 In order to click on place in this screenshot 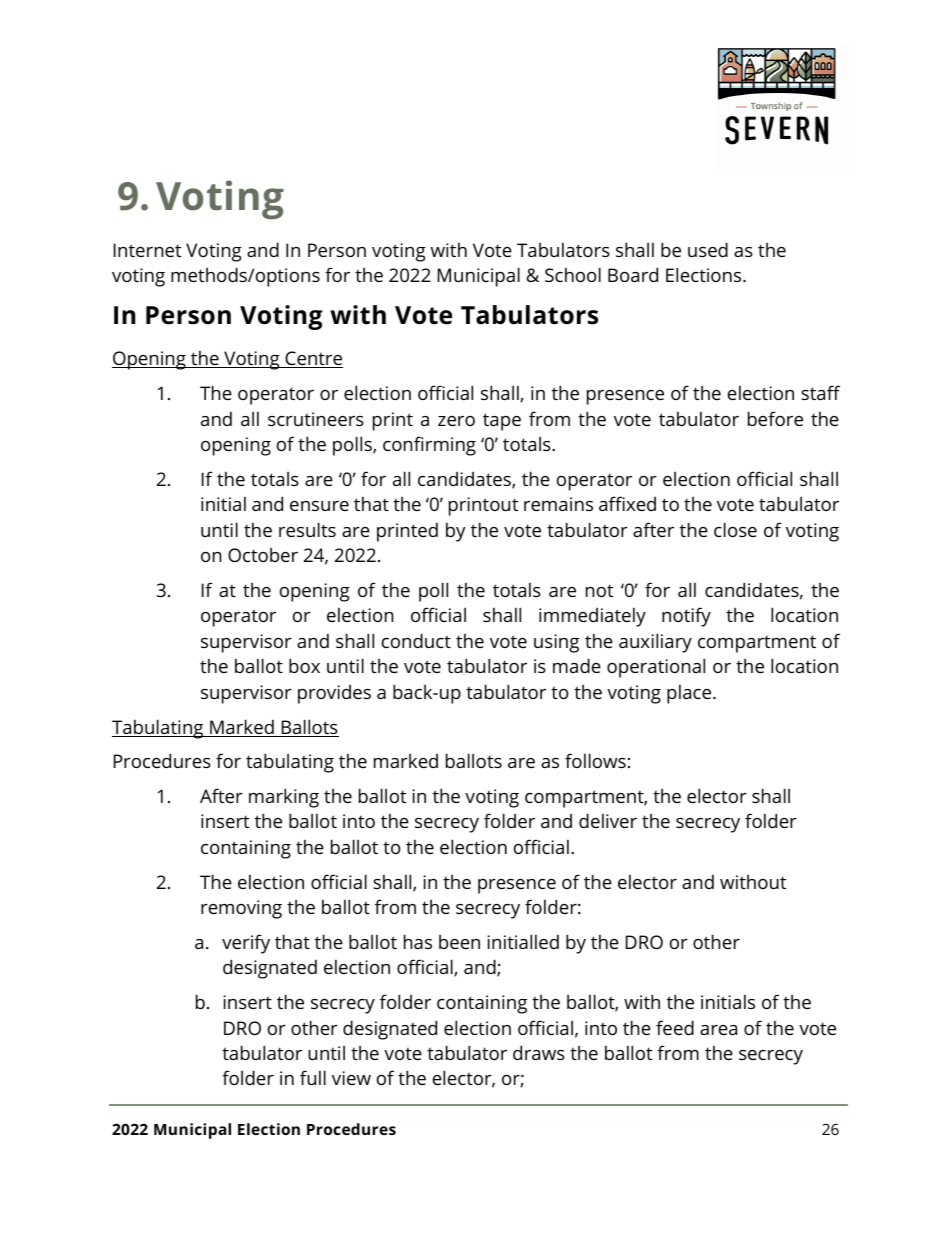, I will do `click(690, 694)`.
